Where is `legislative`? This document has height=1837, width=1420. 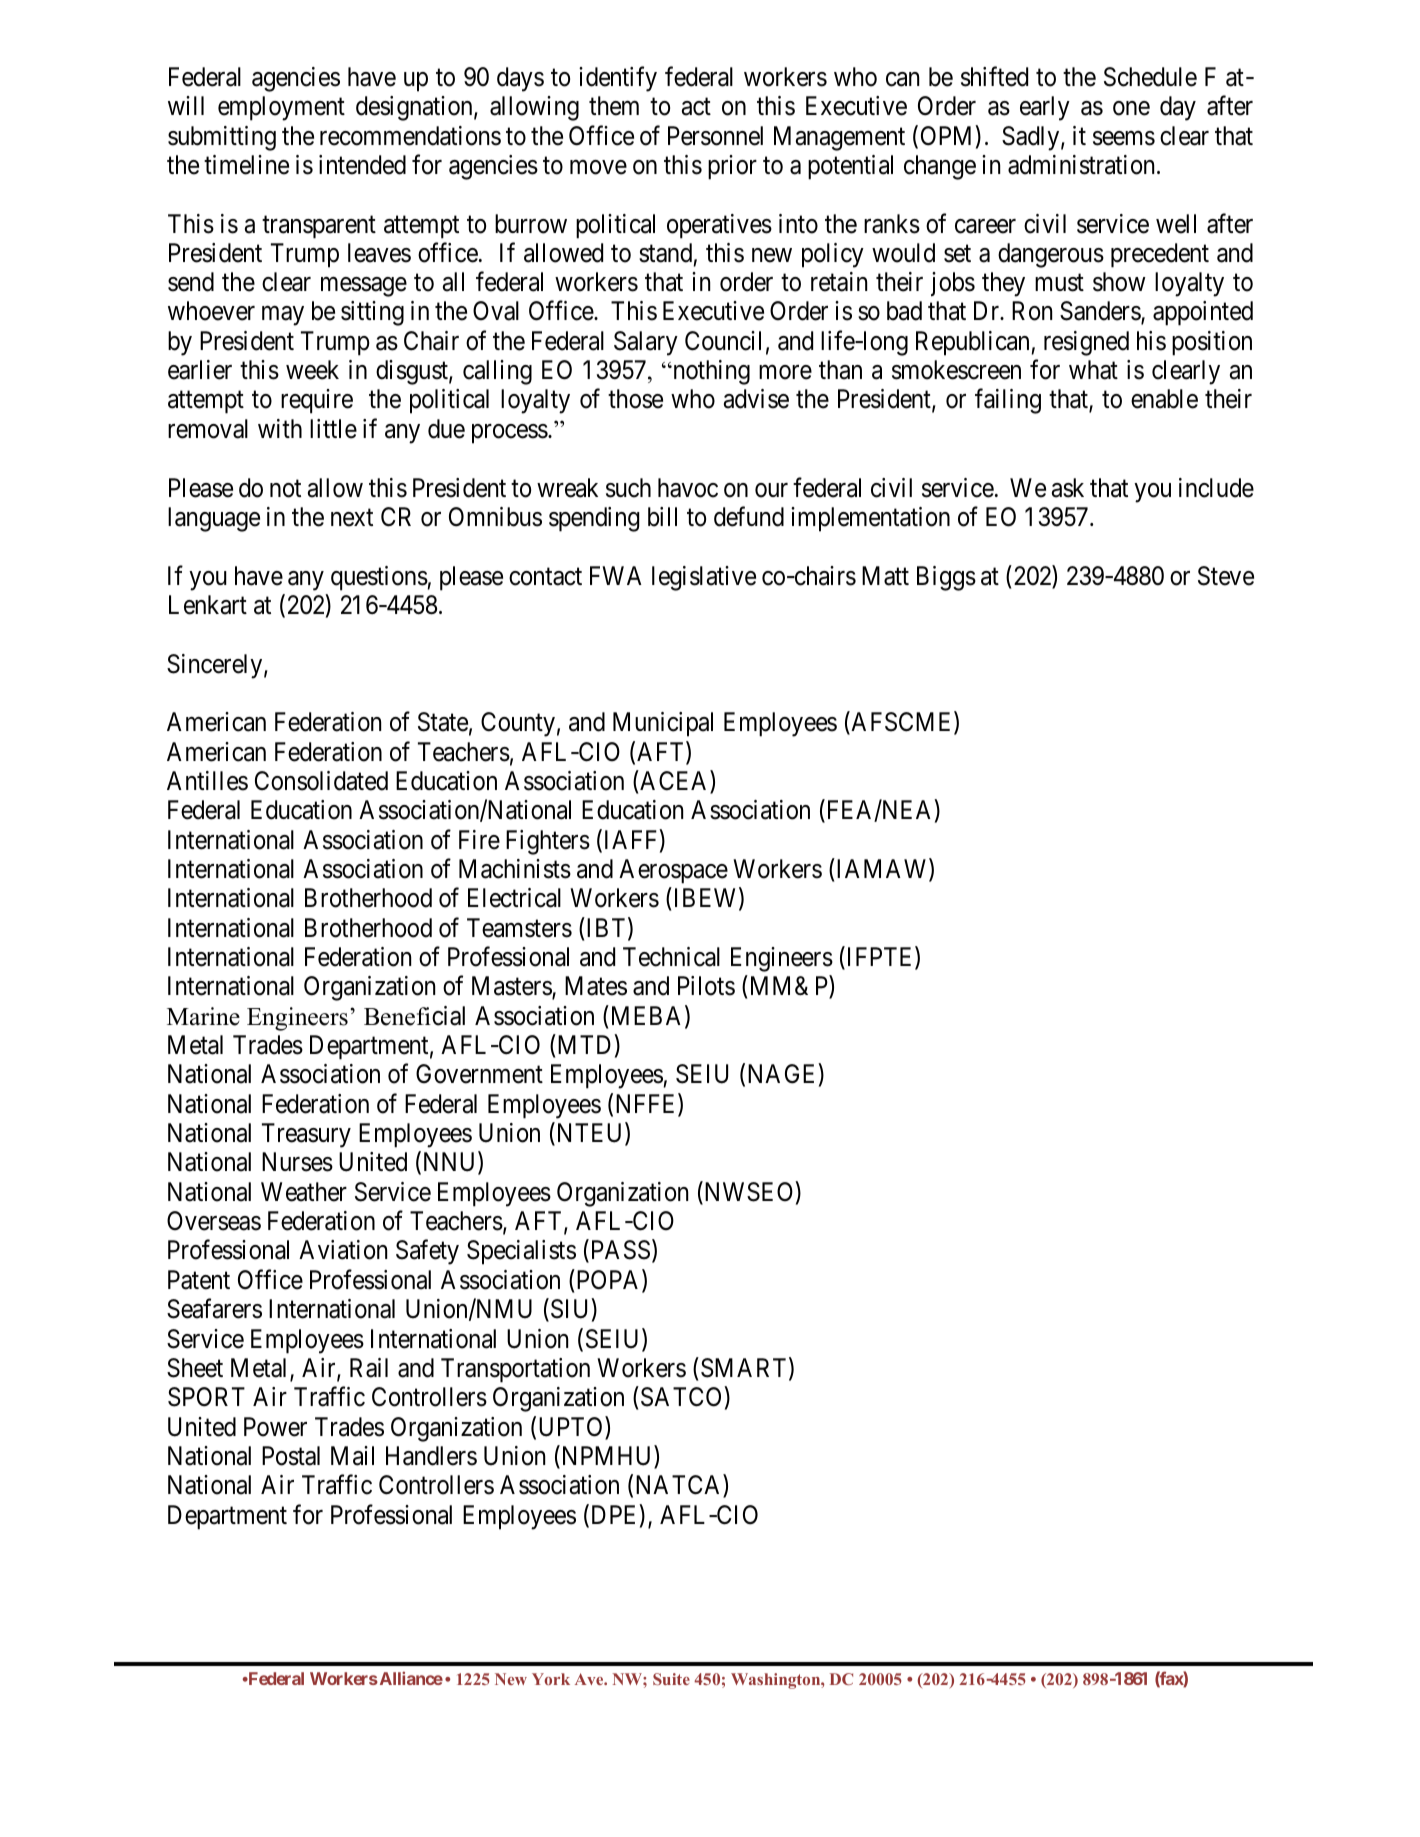
legislative is located at coordinates (704, 578).
